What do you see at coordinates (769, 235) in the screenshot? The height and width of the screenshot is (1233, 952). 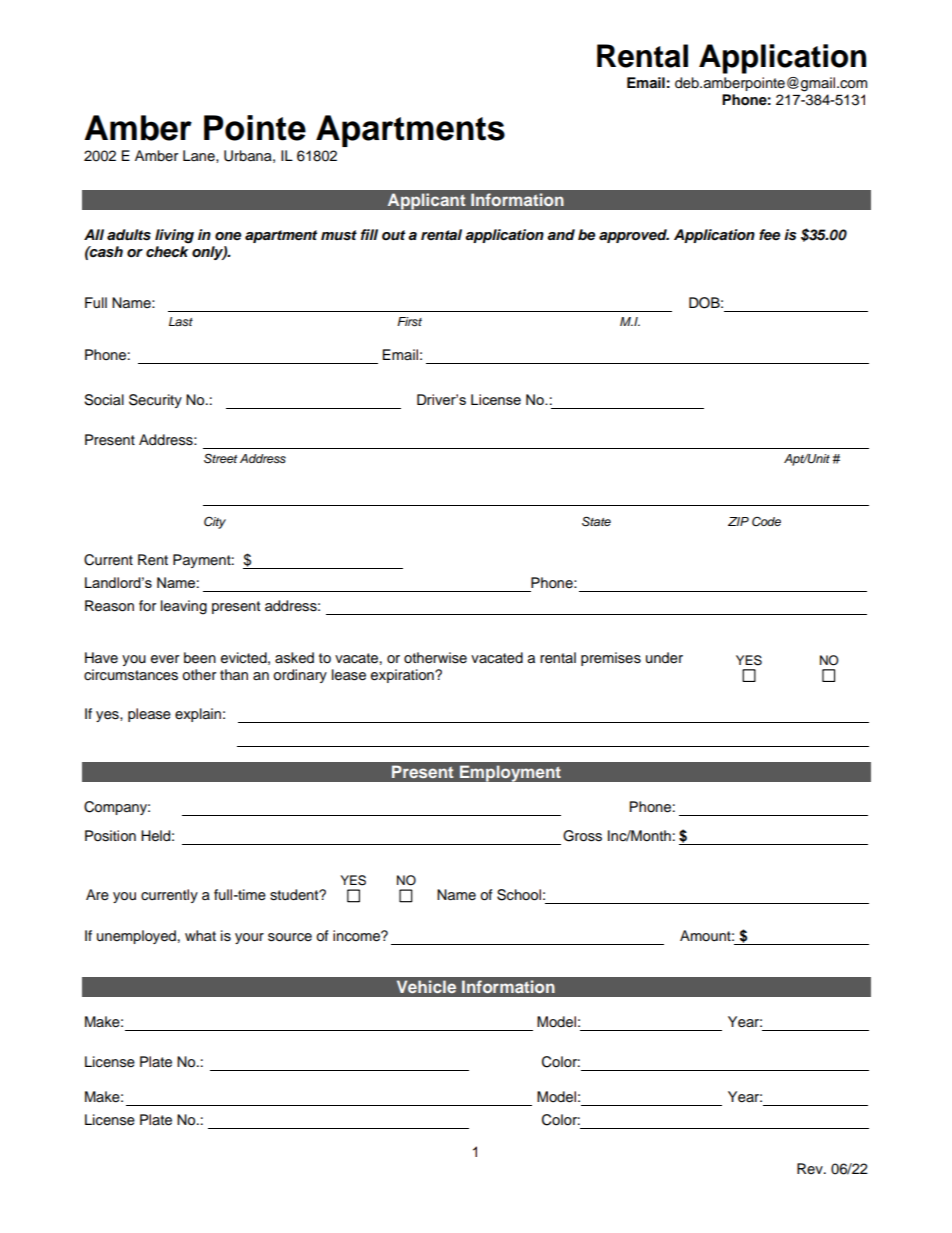 I see `fee` at bounding box center [769, 235].
